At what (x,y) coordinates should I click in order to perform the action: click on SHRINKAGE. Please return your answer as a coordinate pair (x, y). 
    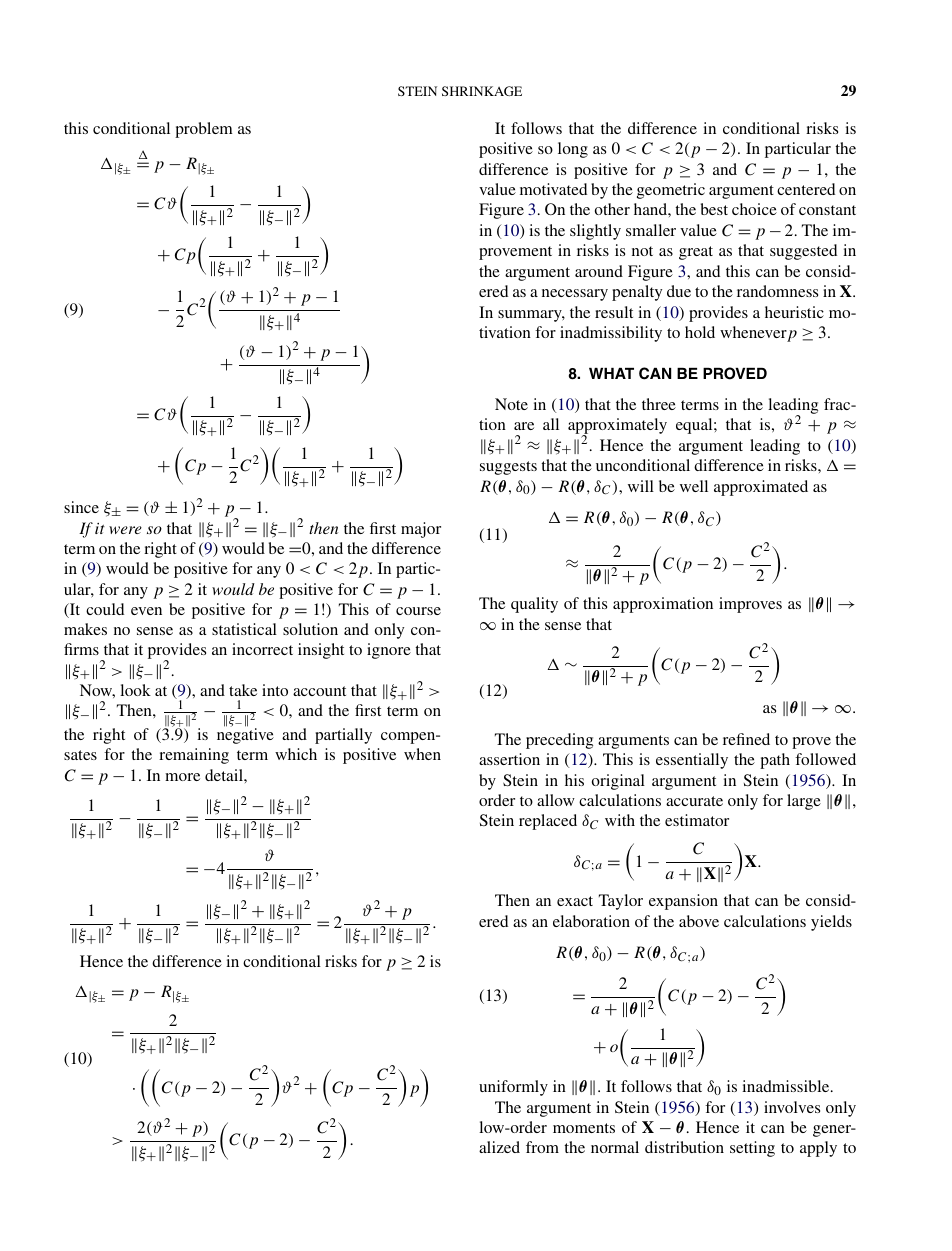
    Looking at the image, I should click on (482, 91).
